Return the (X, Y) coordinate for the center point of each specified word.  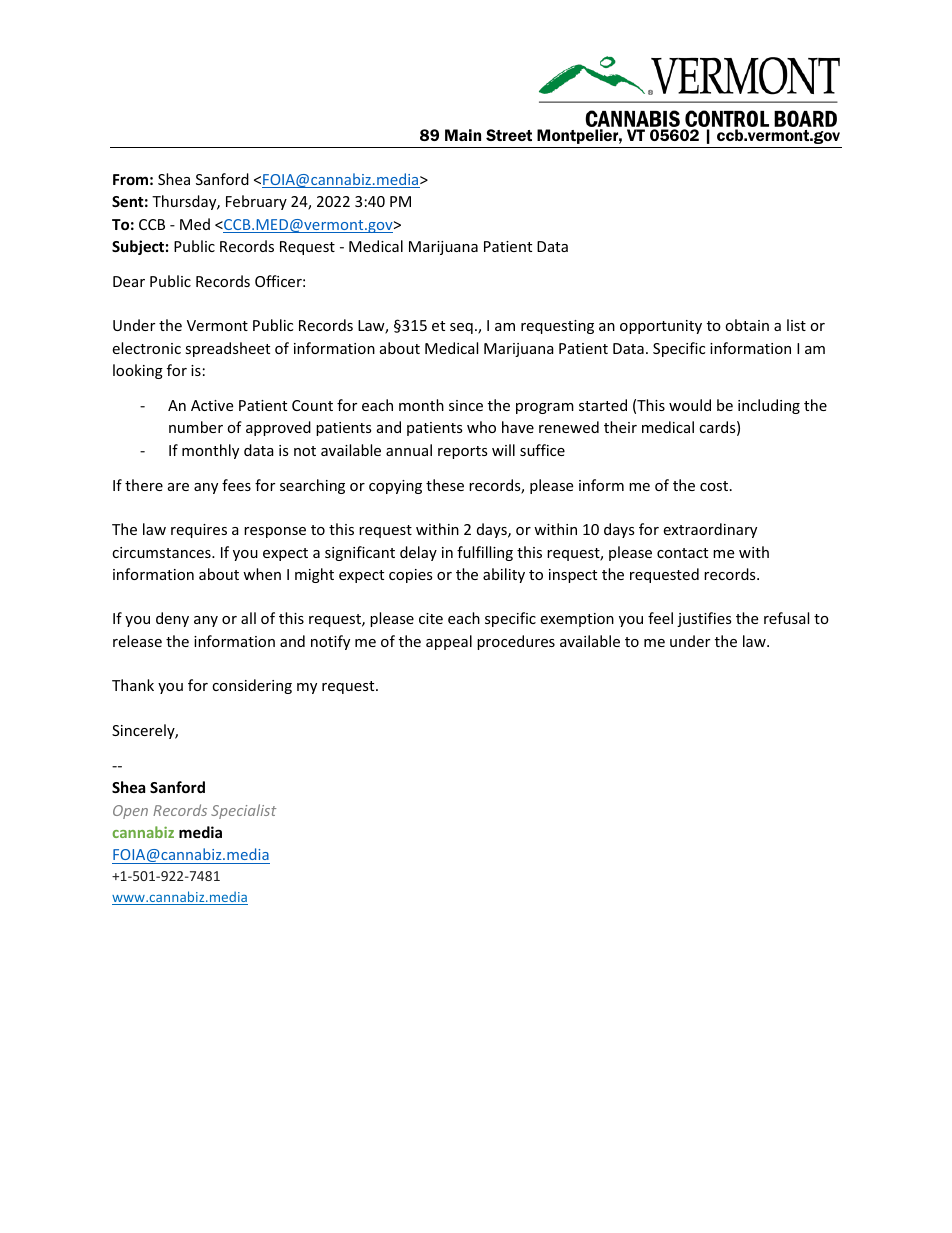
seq (461, 328)
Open (130, 812)
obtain (747, 325)
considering (252, 686)
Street (509, 135)
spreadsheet (227, 349)
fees (236, 485)
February (256, 202)
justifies (704, 619)
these (445, 485)
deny (172, 619)
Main (463, 135)
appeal (449, 642)
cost (714, 486)
